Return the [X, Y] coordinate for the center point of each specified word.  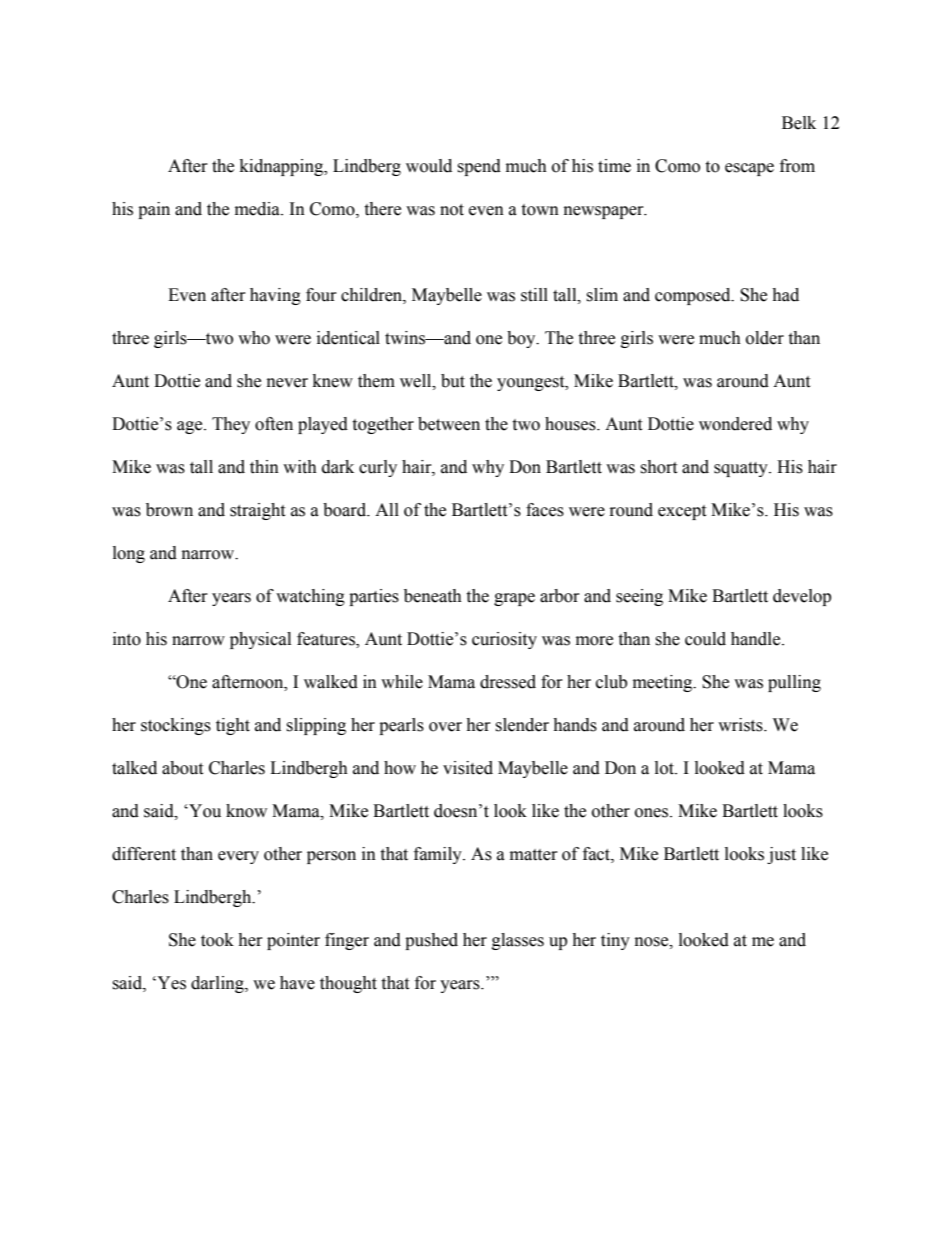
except [682, 512]
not [452, 210]
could [705, 639]
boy [522, 339]
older [765, 338]
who [254, 338]
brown [169, 510]
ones [653, 813]
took [217, 940]
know [246, 811]
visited [468, 768]
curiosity [504, 640]
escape [749, 169]
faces [545, 510]
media [258, 209]
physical [260, 640]
